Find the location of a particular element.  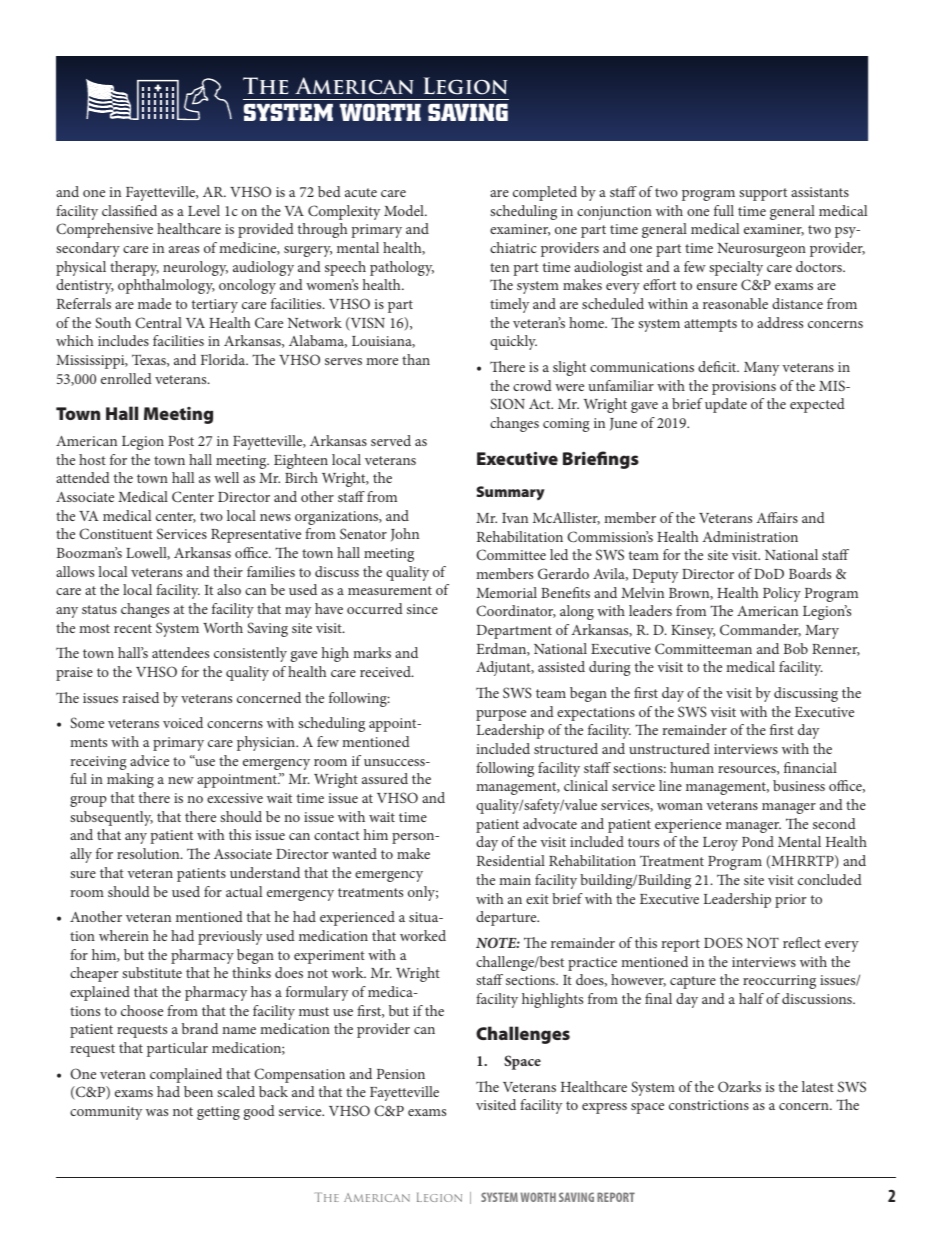

complained is located at coordinates (186, 1075).
